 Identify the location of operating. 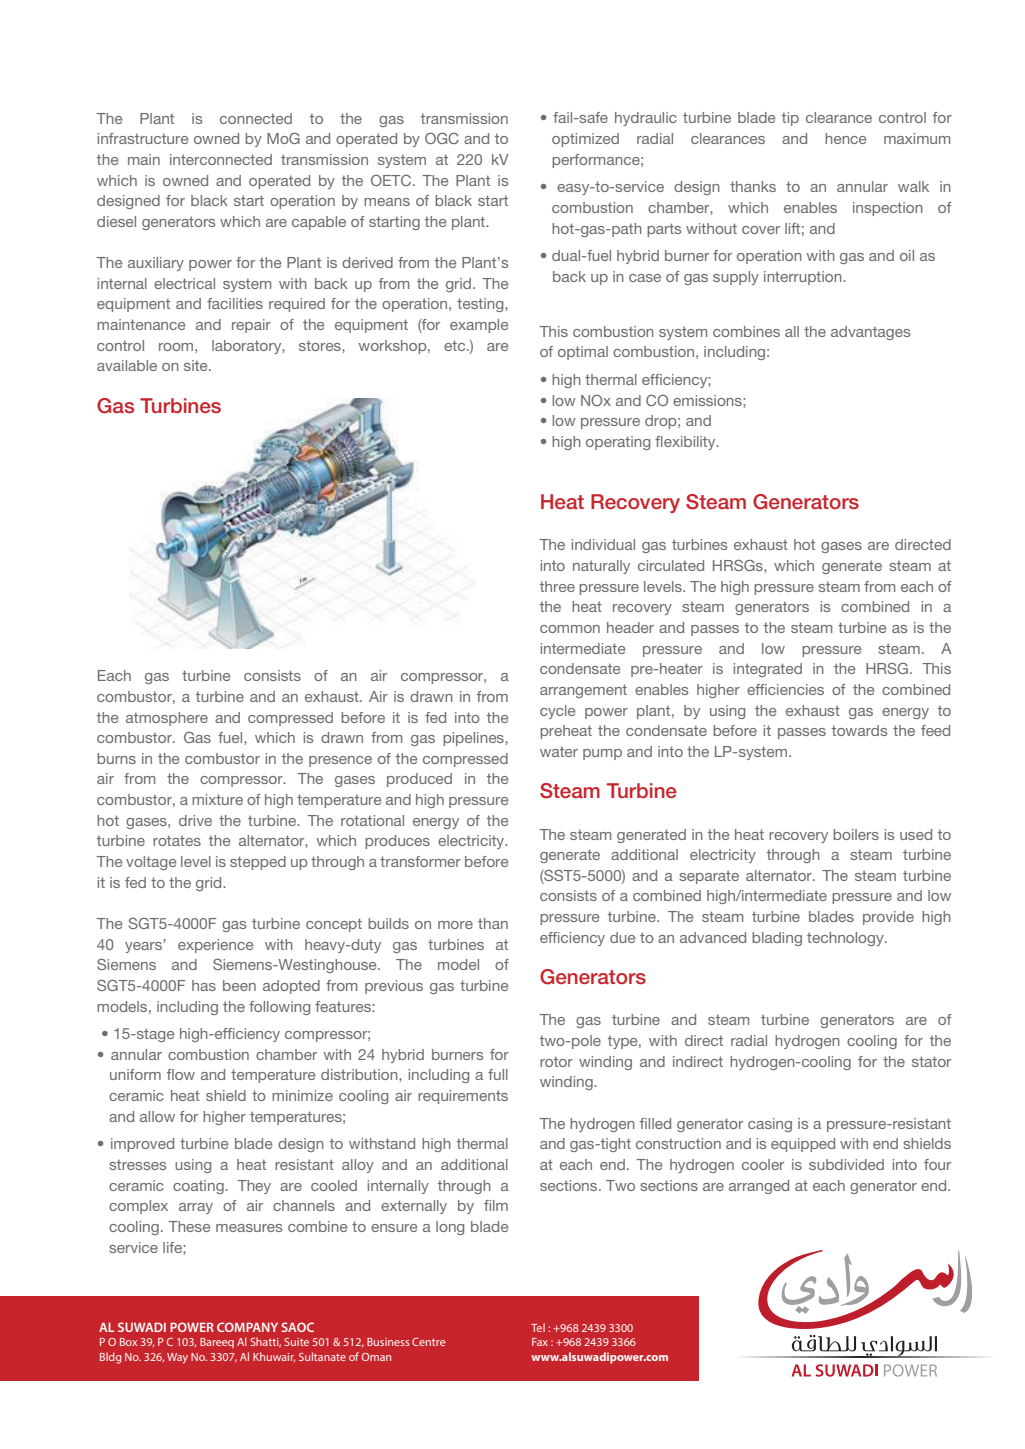
(618, 443).
